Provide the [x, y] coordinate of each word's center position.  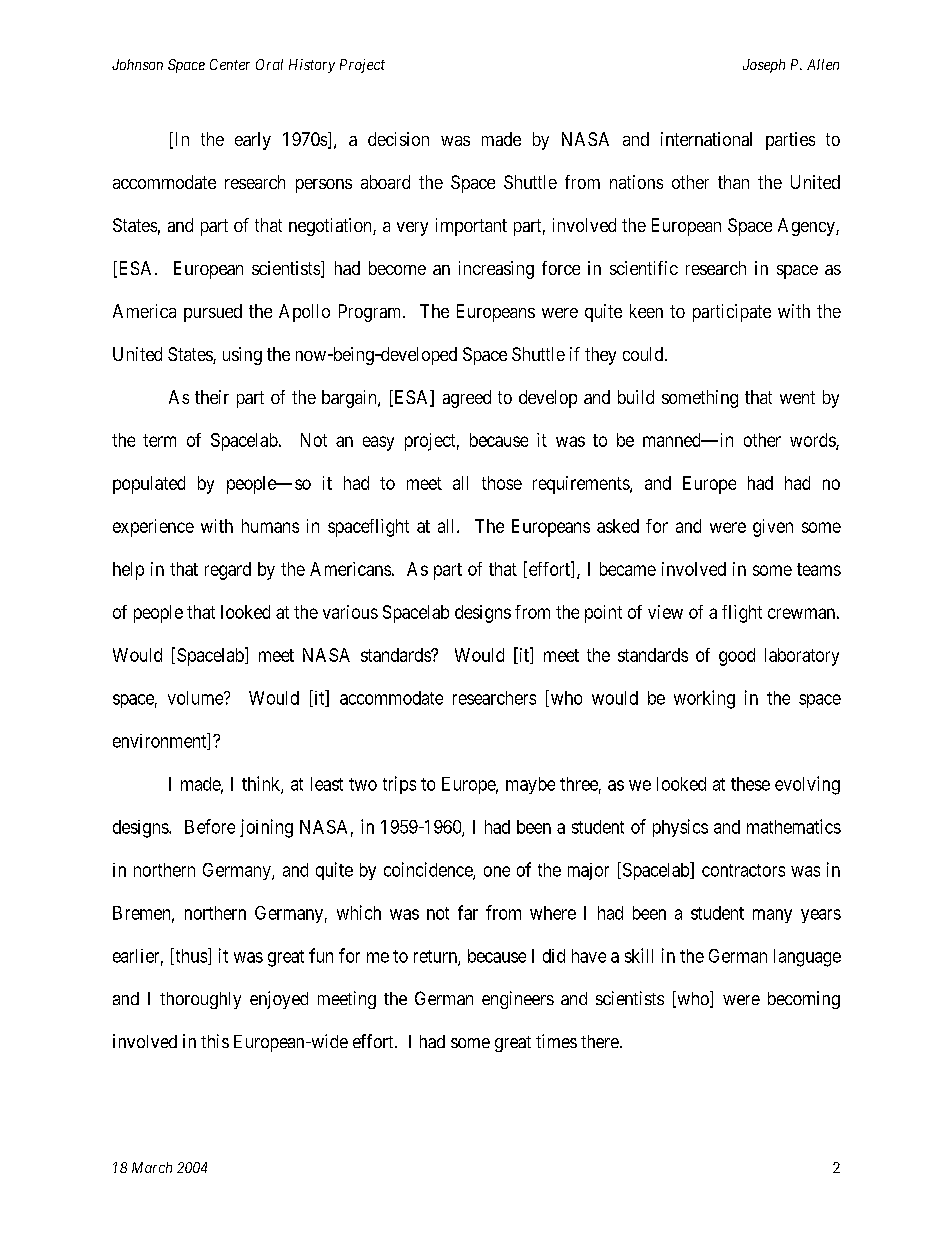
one [497, 871]
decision [398, 139]
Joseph [764, 66]
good [737, 657]
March [152, 1167]
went [797, 397]
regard [228, 571]
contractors [743, 870]
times [556, 1041]
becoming [804, 1000]
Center [230, 64]
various [350, 612]
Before [210, 826]
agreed [467, 399]
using [242, 356]
